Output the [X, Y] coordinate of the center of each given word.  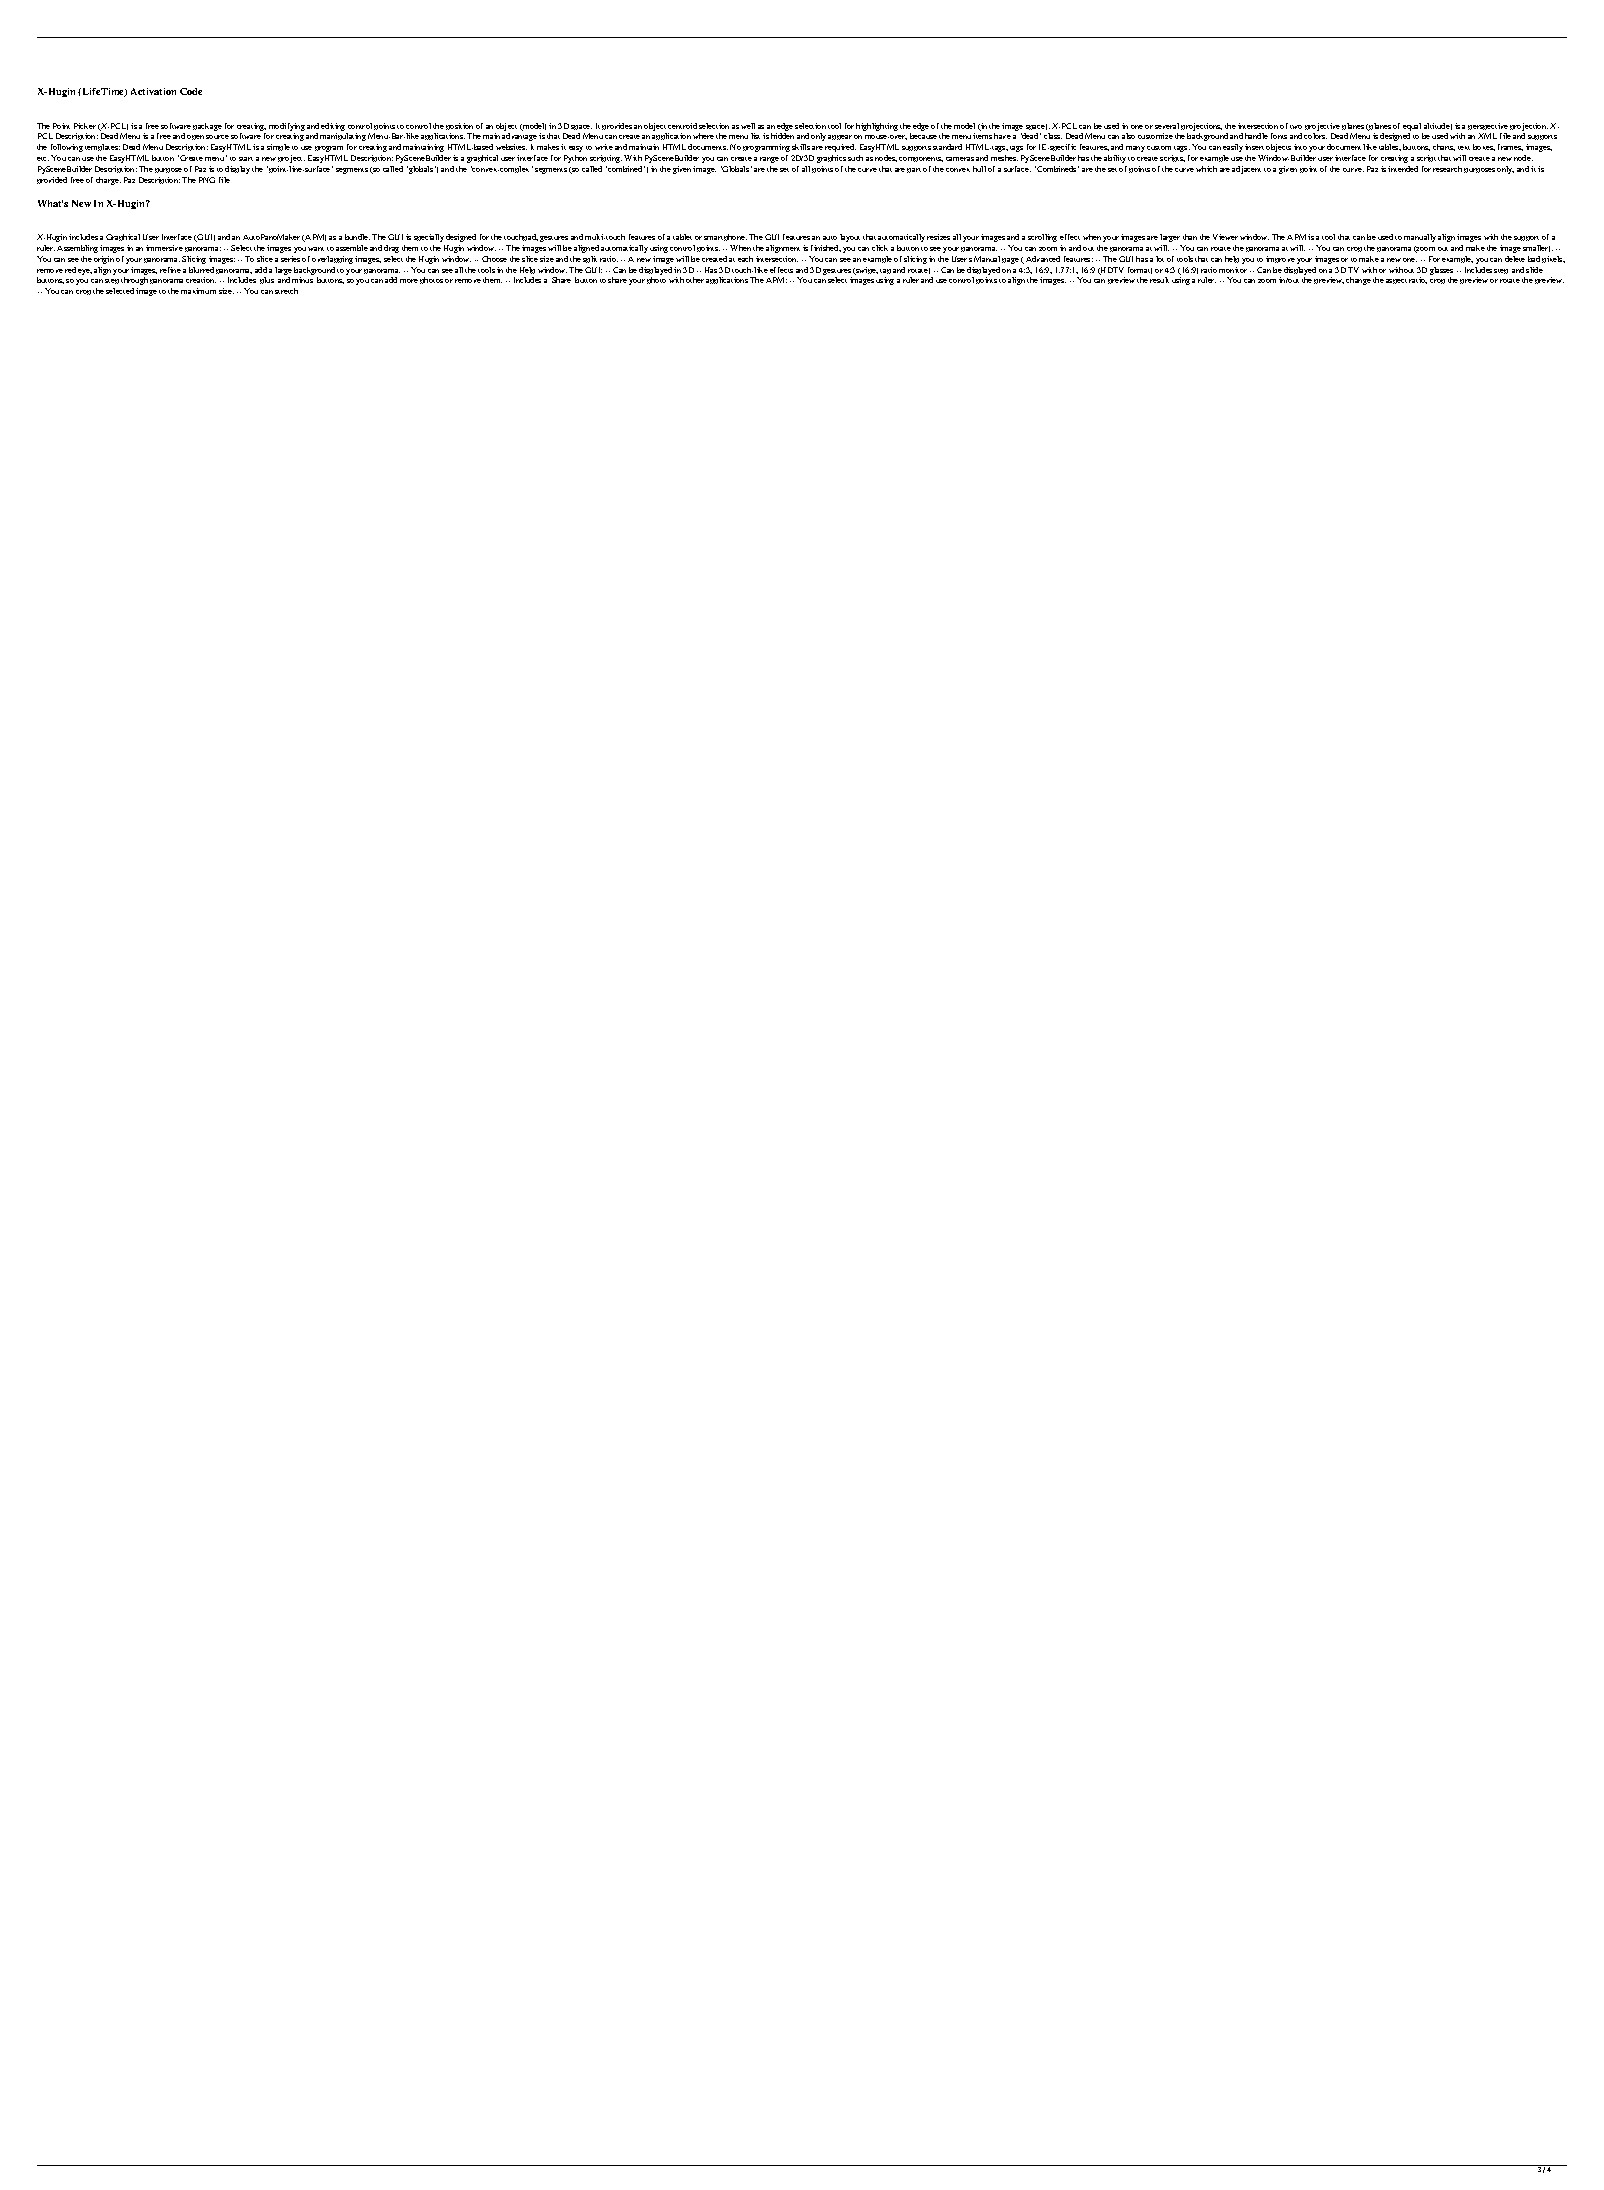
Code [191, 91]
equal [1412, 127]
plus [267, 280]
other [695, 280]
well [748, 126]
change [1358, 281]
